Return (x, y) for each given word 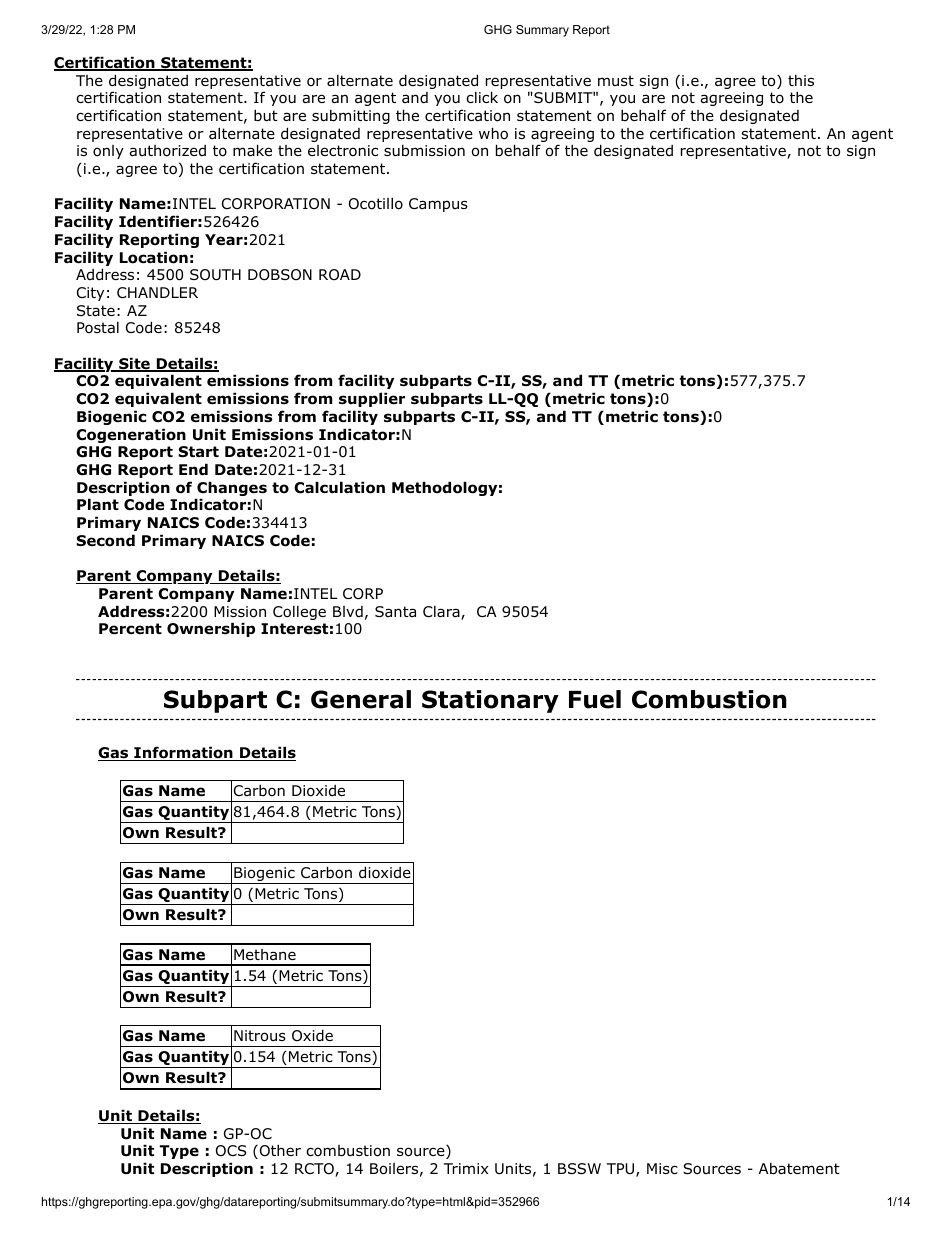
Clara (442, 613)
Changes (231, 490)
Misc (662, 1168)
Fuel (595, 699)
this (801, 80)
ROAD (340, 275)
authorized (167, 151)
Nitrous (260, 1036)
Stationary (490, 701)
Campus (438, 205)
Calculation (339, 487)
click (482, 97)
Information (183, 753)
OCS (231, 1151)
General (361, 699)
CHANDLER (157, 292)
